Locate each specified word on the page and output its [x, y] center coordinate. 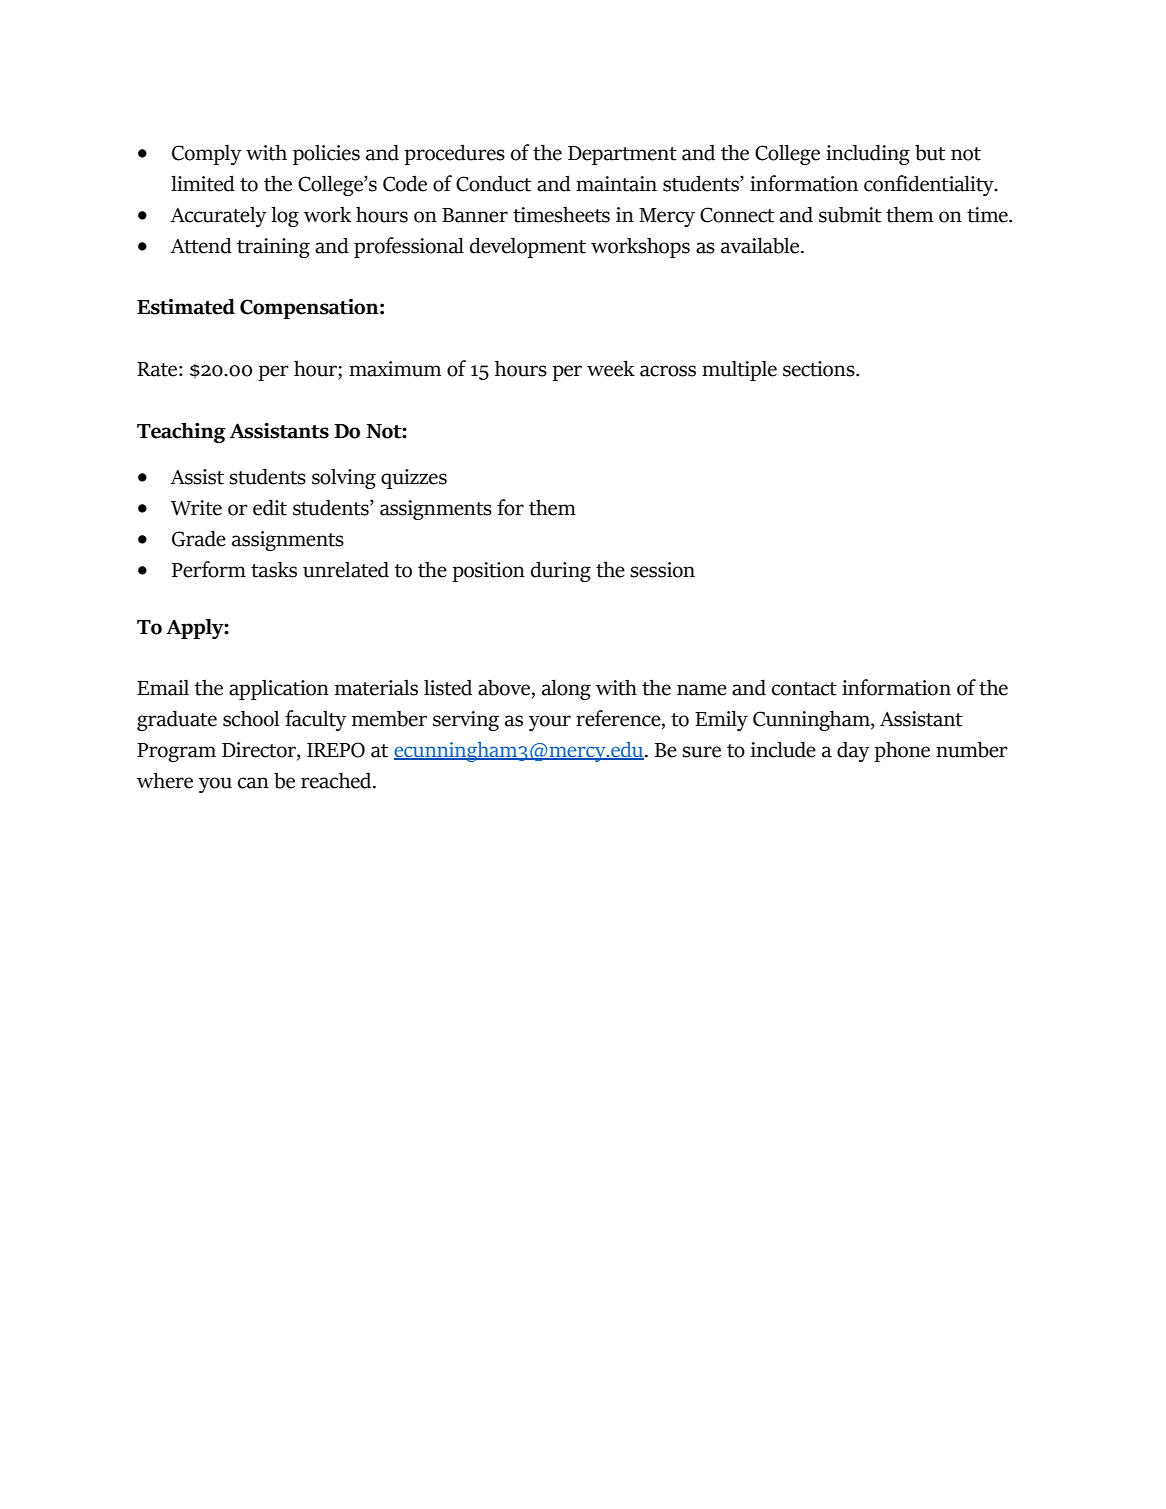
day [853, 752]
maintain [616, 184]
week [611, 368]
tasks [274, 569]
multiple [739, 370]
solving [344, 478]
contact [804, 689]
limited [203, 183]
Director [260, 751]
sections [820, 369]
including [868, 154]
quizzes [414, 479]
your [550, 723]
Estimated [186, 306]
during [561, 571]
